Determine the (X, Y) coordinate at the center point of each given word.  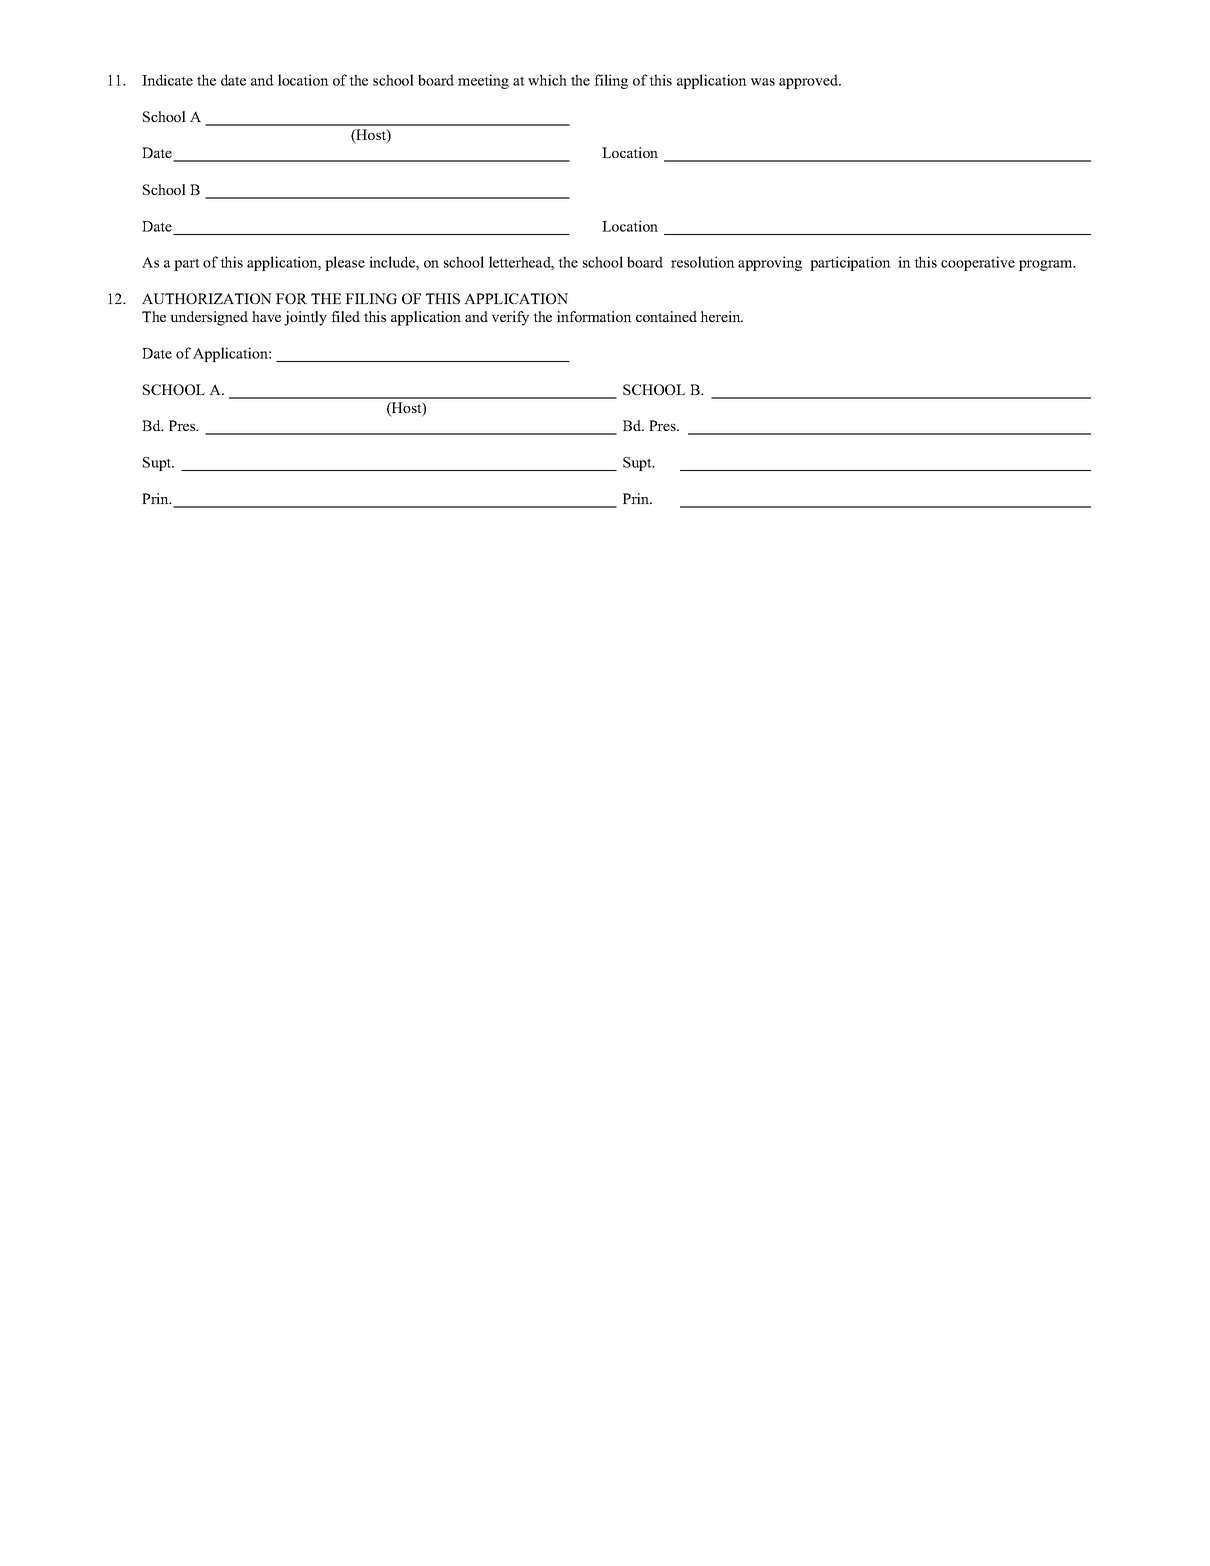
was (762, 82)
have (266, 316)
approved (810, 81)
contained (666, 316)
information (594, 316)
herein (721, 316)
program (1047, 265)
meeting (483, 81)
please (345, 263)
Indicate (167, 80)
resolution (703, 262)
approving (770, 263)
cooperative (978, 263)
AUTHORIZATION (207, 298)
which (547, 80)
